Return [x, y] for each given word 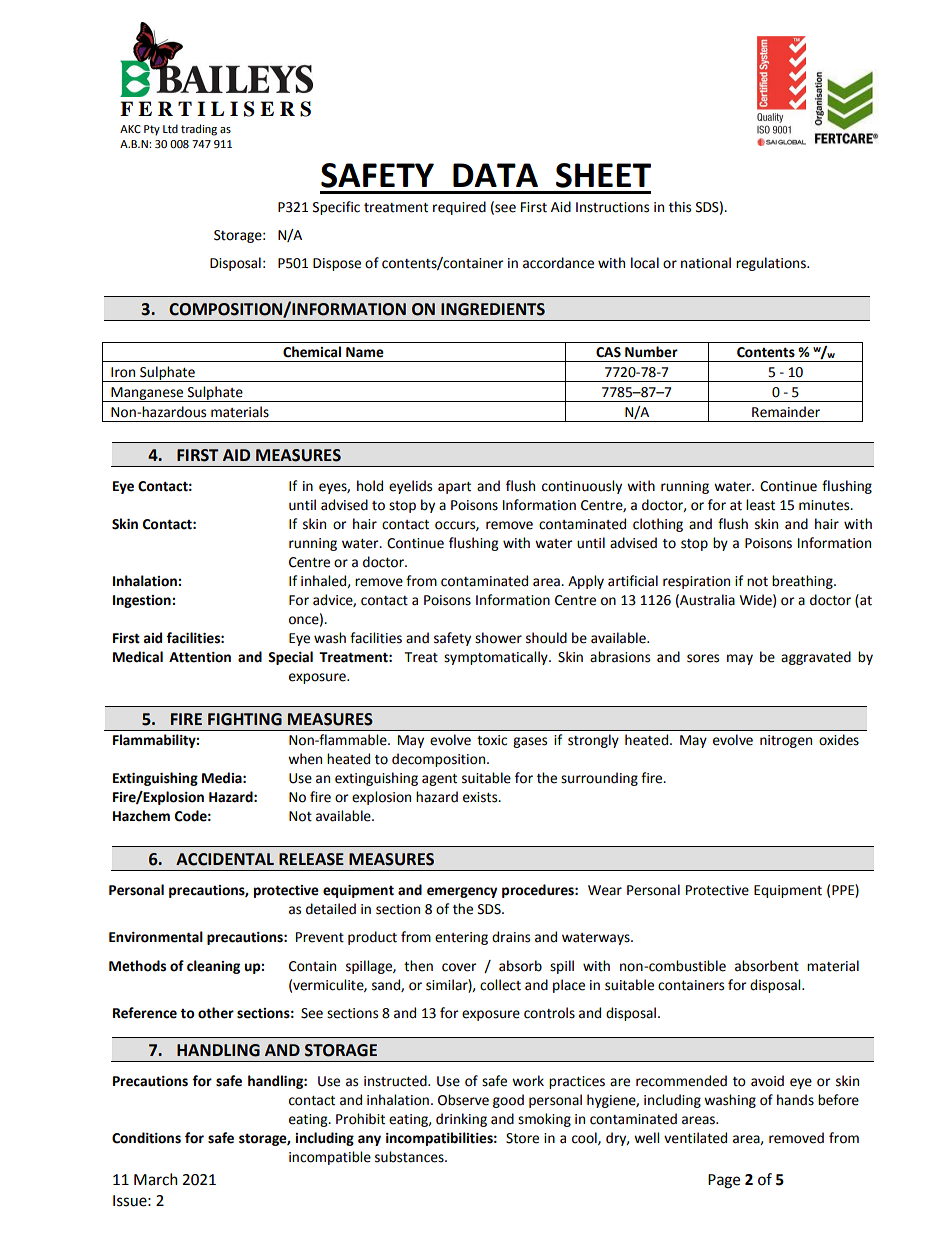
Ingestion [143, 601]
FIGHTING [245, 719]
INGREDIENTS [493, 309]
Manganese [147, 394]
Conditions [146, 1138]
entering [461, 938]
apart [454, 488]
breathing [803, 582]
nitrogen [786, 741]
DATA [495, 175]
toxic [492, 740]
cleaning [213, 967]
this [680, 207]
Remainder [786, 412]
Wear [605, 890]
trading [199, 130]
